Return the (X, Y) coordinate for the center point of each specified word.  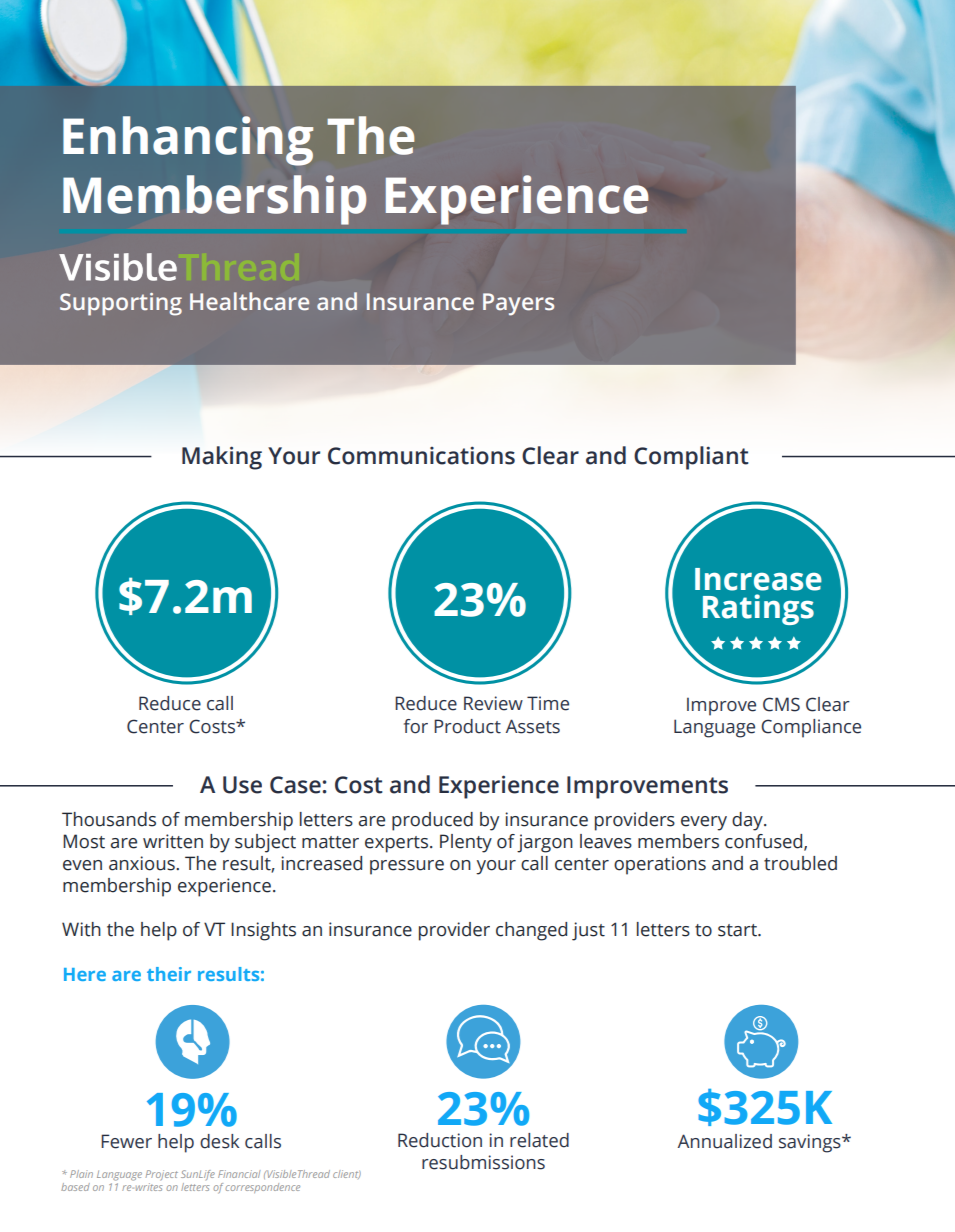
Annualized (725, 1141)
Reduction (440, 1140)
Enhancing (188, 141)
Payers (518, 304)
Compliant (691, 458)
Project (161, 1175)
